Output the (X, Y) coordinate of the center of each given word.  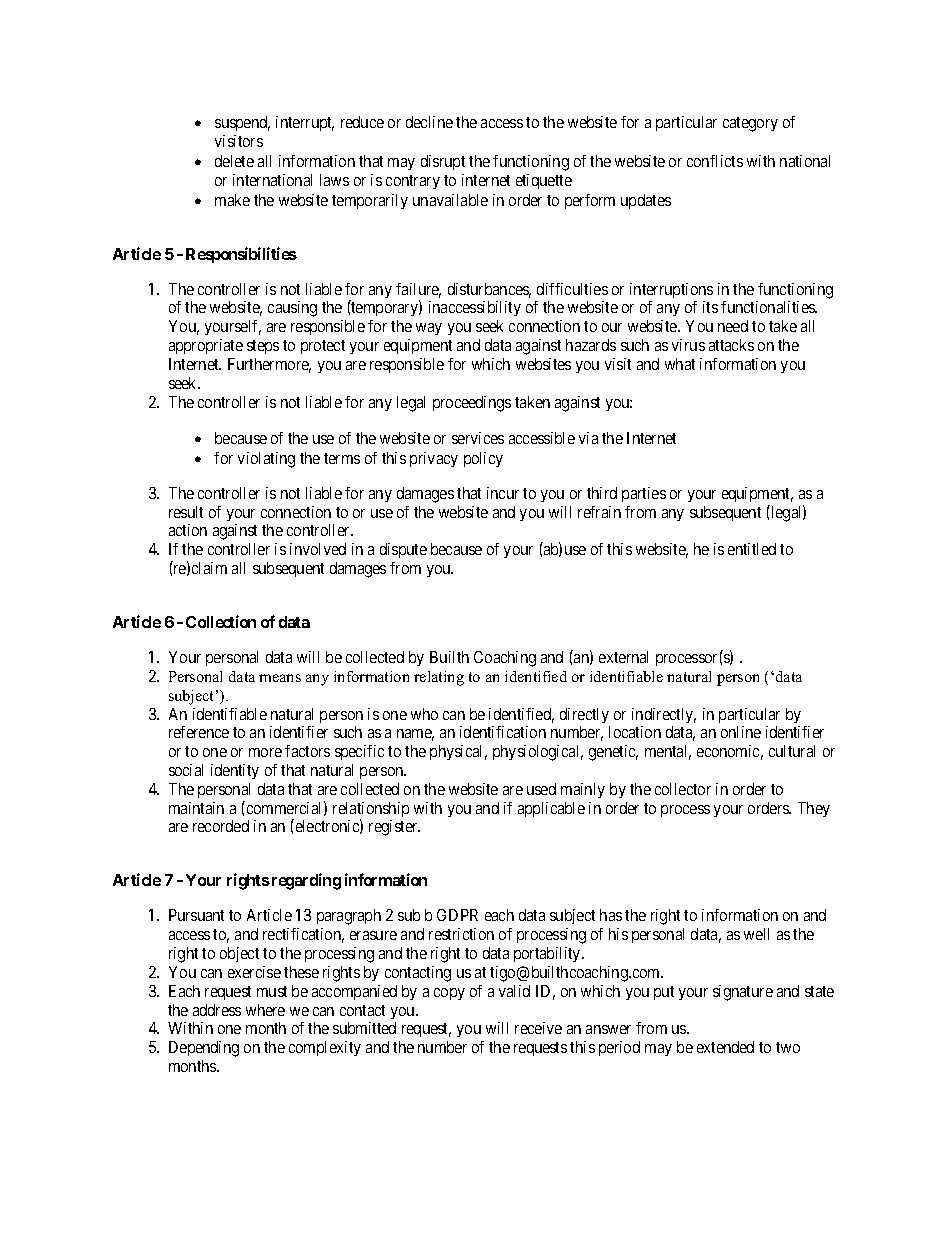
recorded (221, 826)
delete (234, 161)
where (265, 1010)
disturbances (489, 290)
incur (503, 493)
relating (439, 678)
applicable (551, 809)
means (280, 678)
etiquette (544, 181)
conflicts (715, 161)
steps (263, 347)
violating (266, 460)
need (733, 326)
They (814, 809)
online (741, 732)
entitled (752, 549)
